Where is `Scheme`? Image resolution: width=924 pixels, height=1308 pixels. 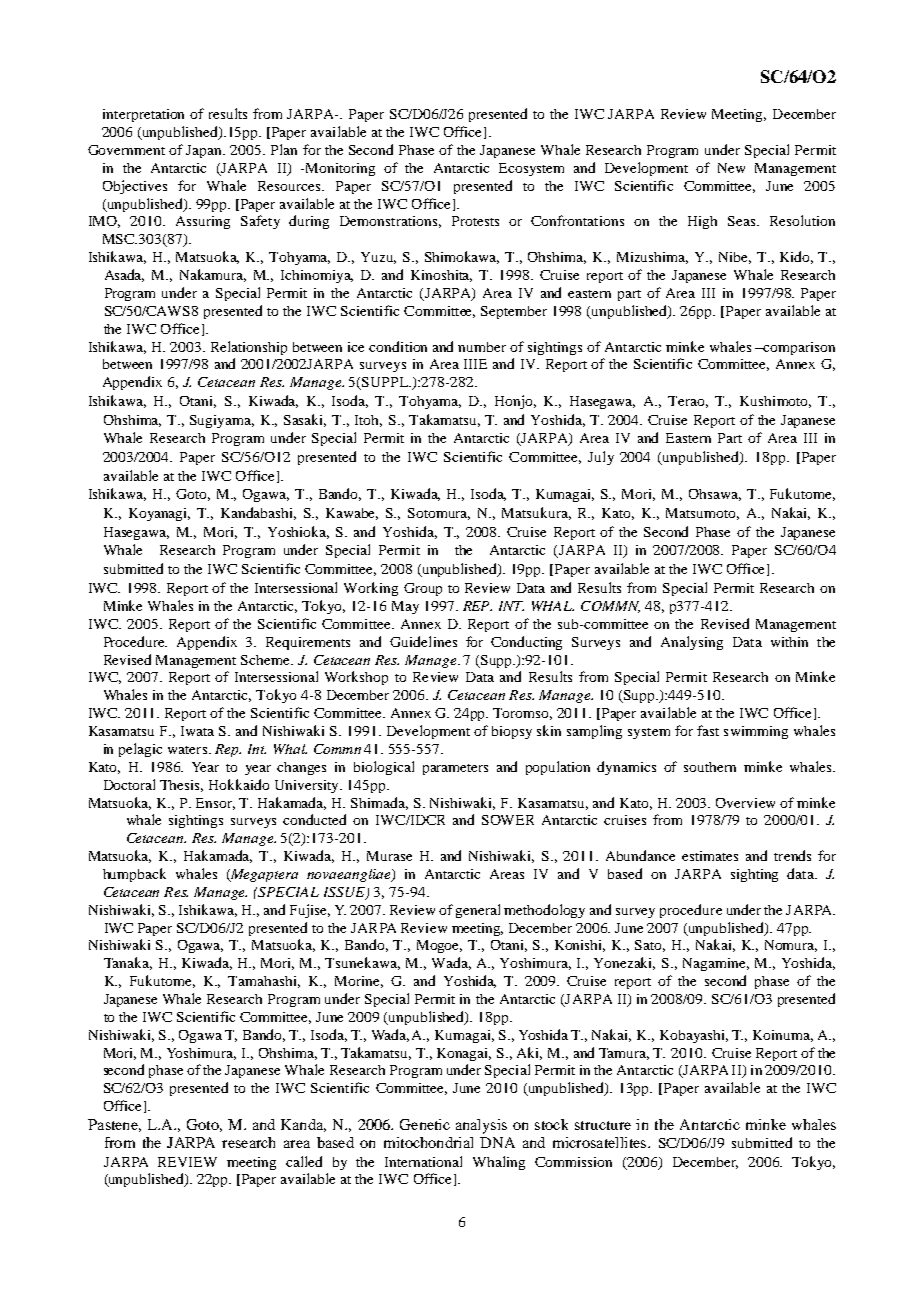
Scheme is located at coordinates (266, 660).
